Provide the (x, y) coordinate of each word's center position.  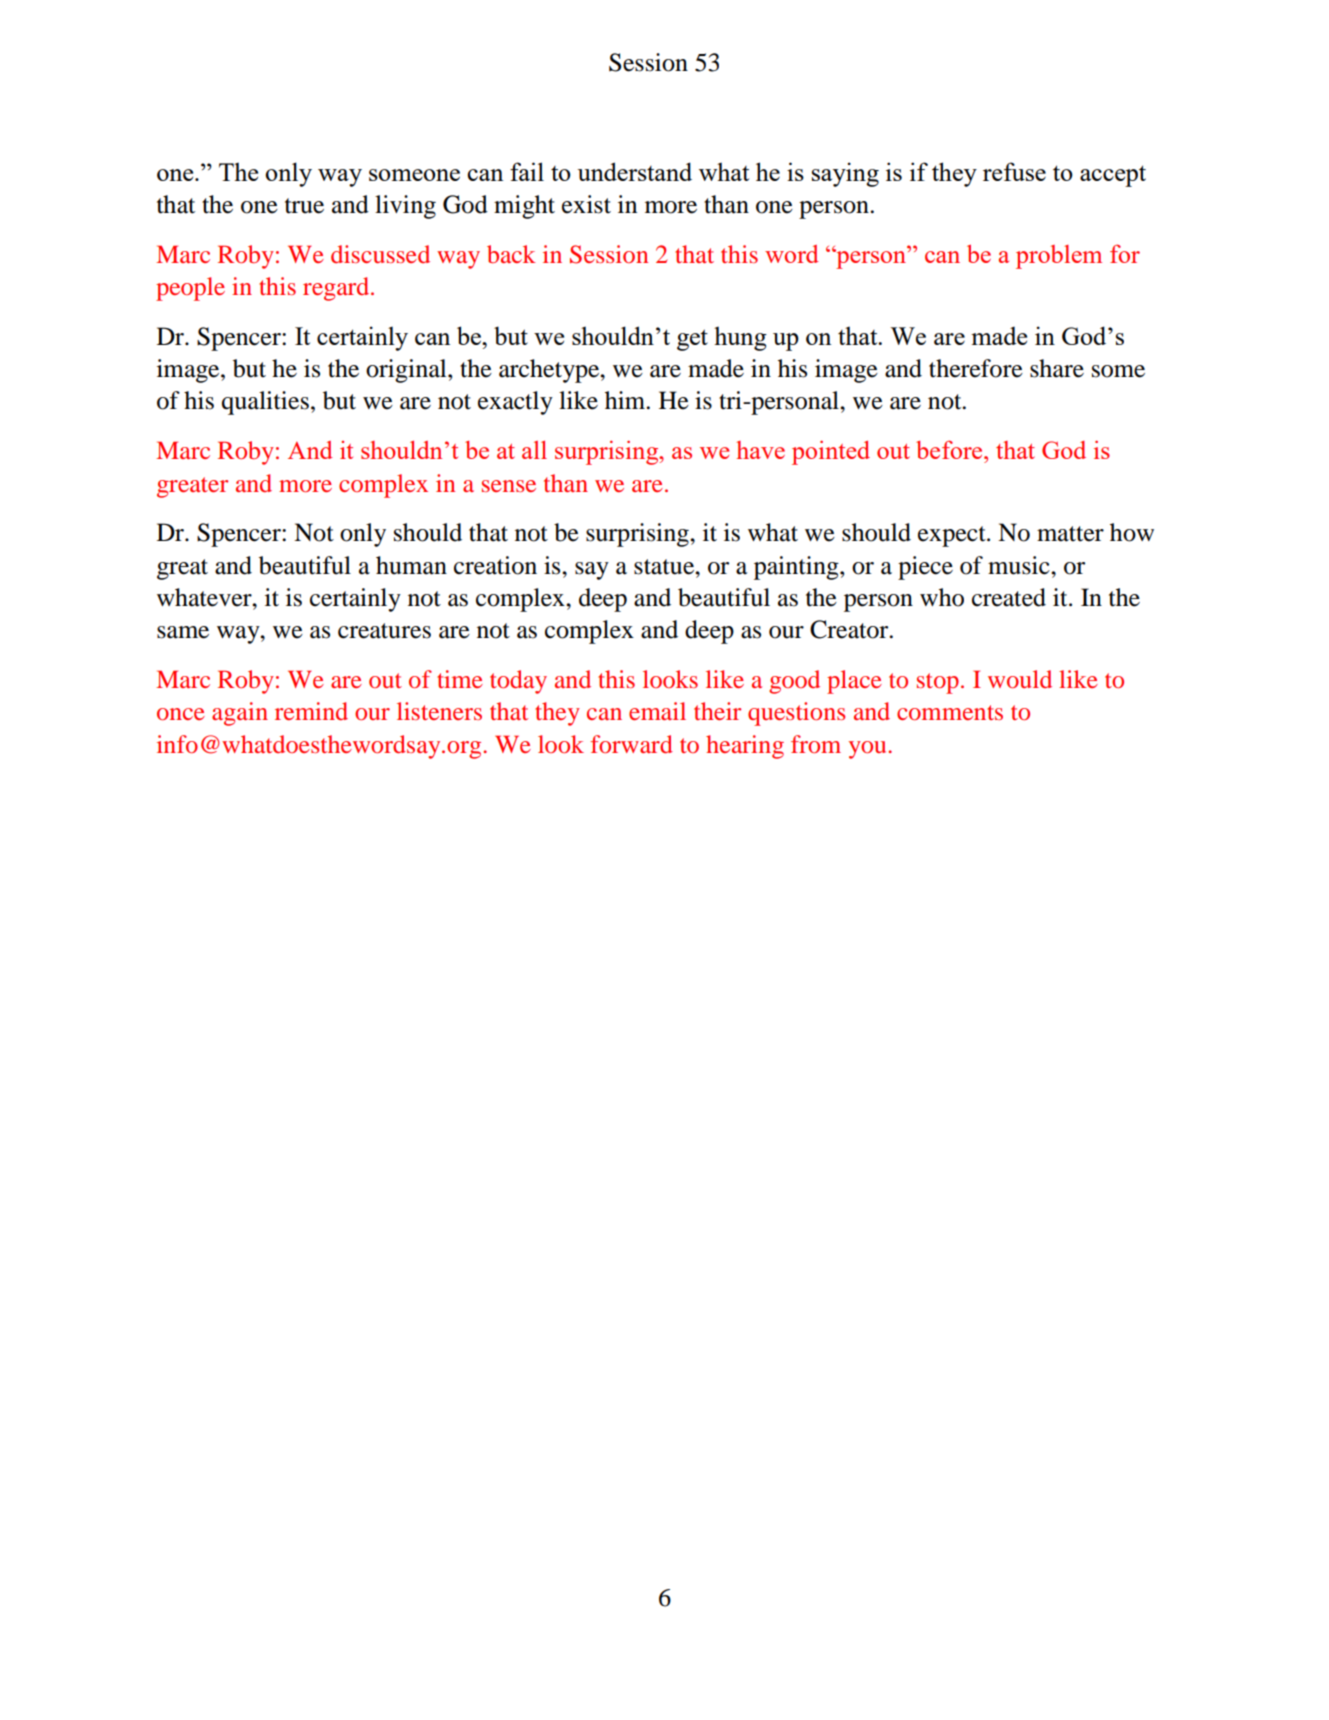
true (304, 206)
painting (797, 568)
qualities (265, 403)
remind (311, 711)
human (411, 565)
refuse (1014, 171)
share (1057, 368)
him (626, 400)
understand (634, 171)
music (1020, 565)
